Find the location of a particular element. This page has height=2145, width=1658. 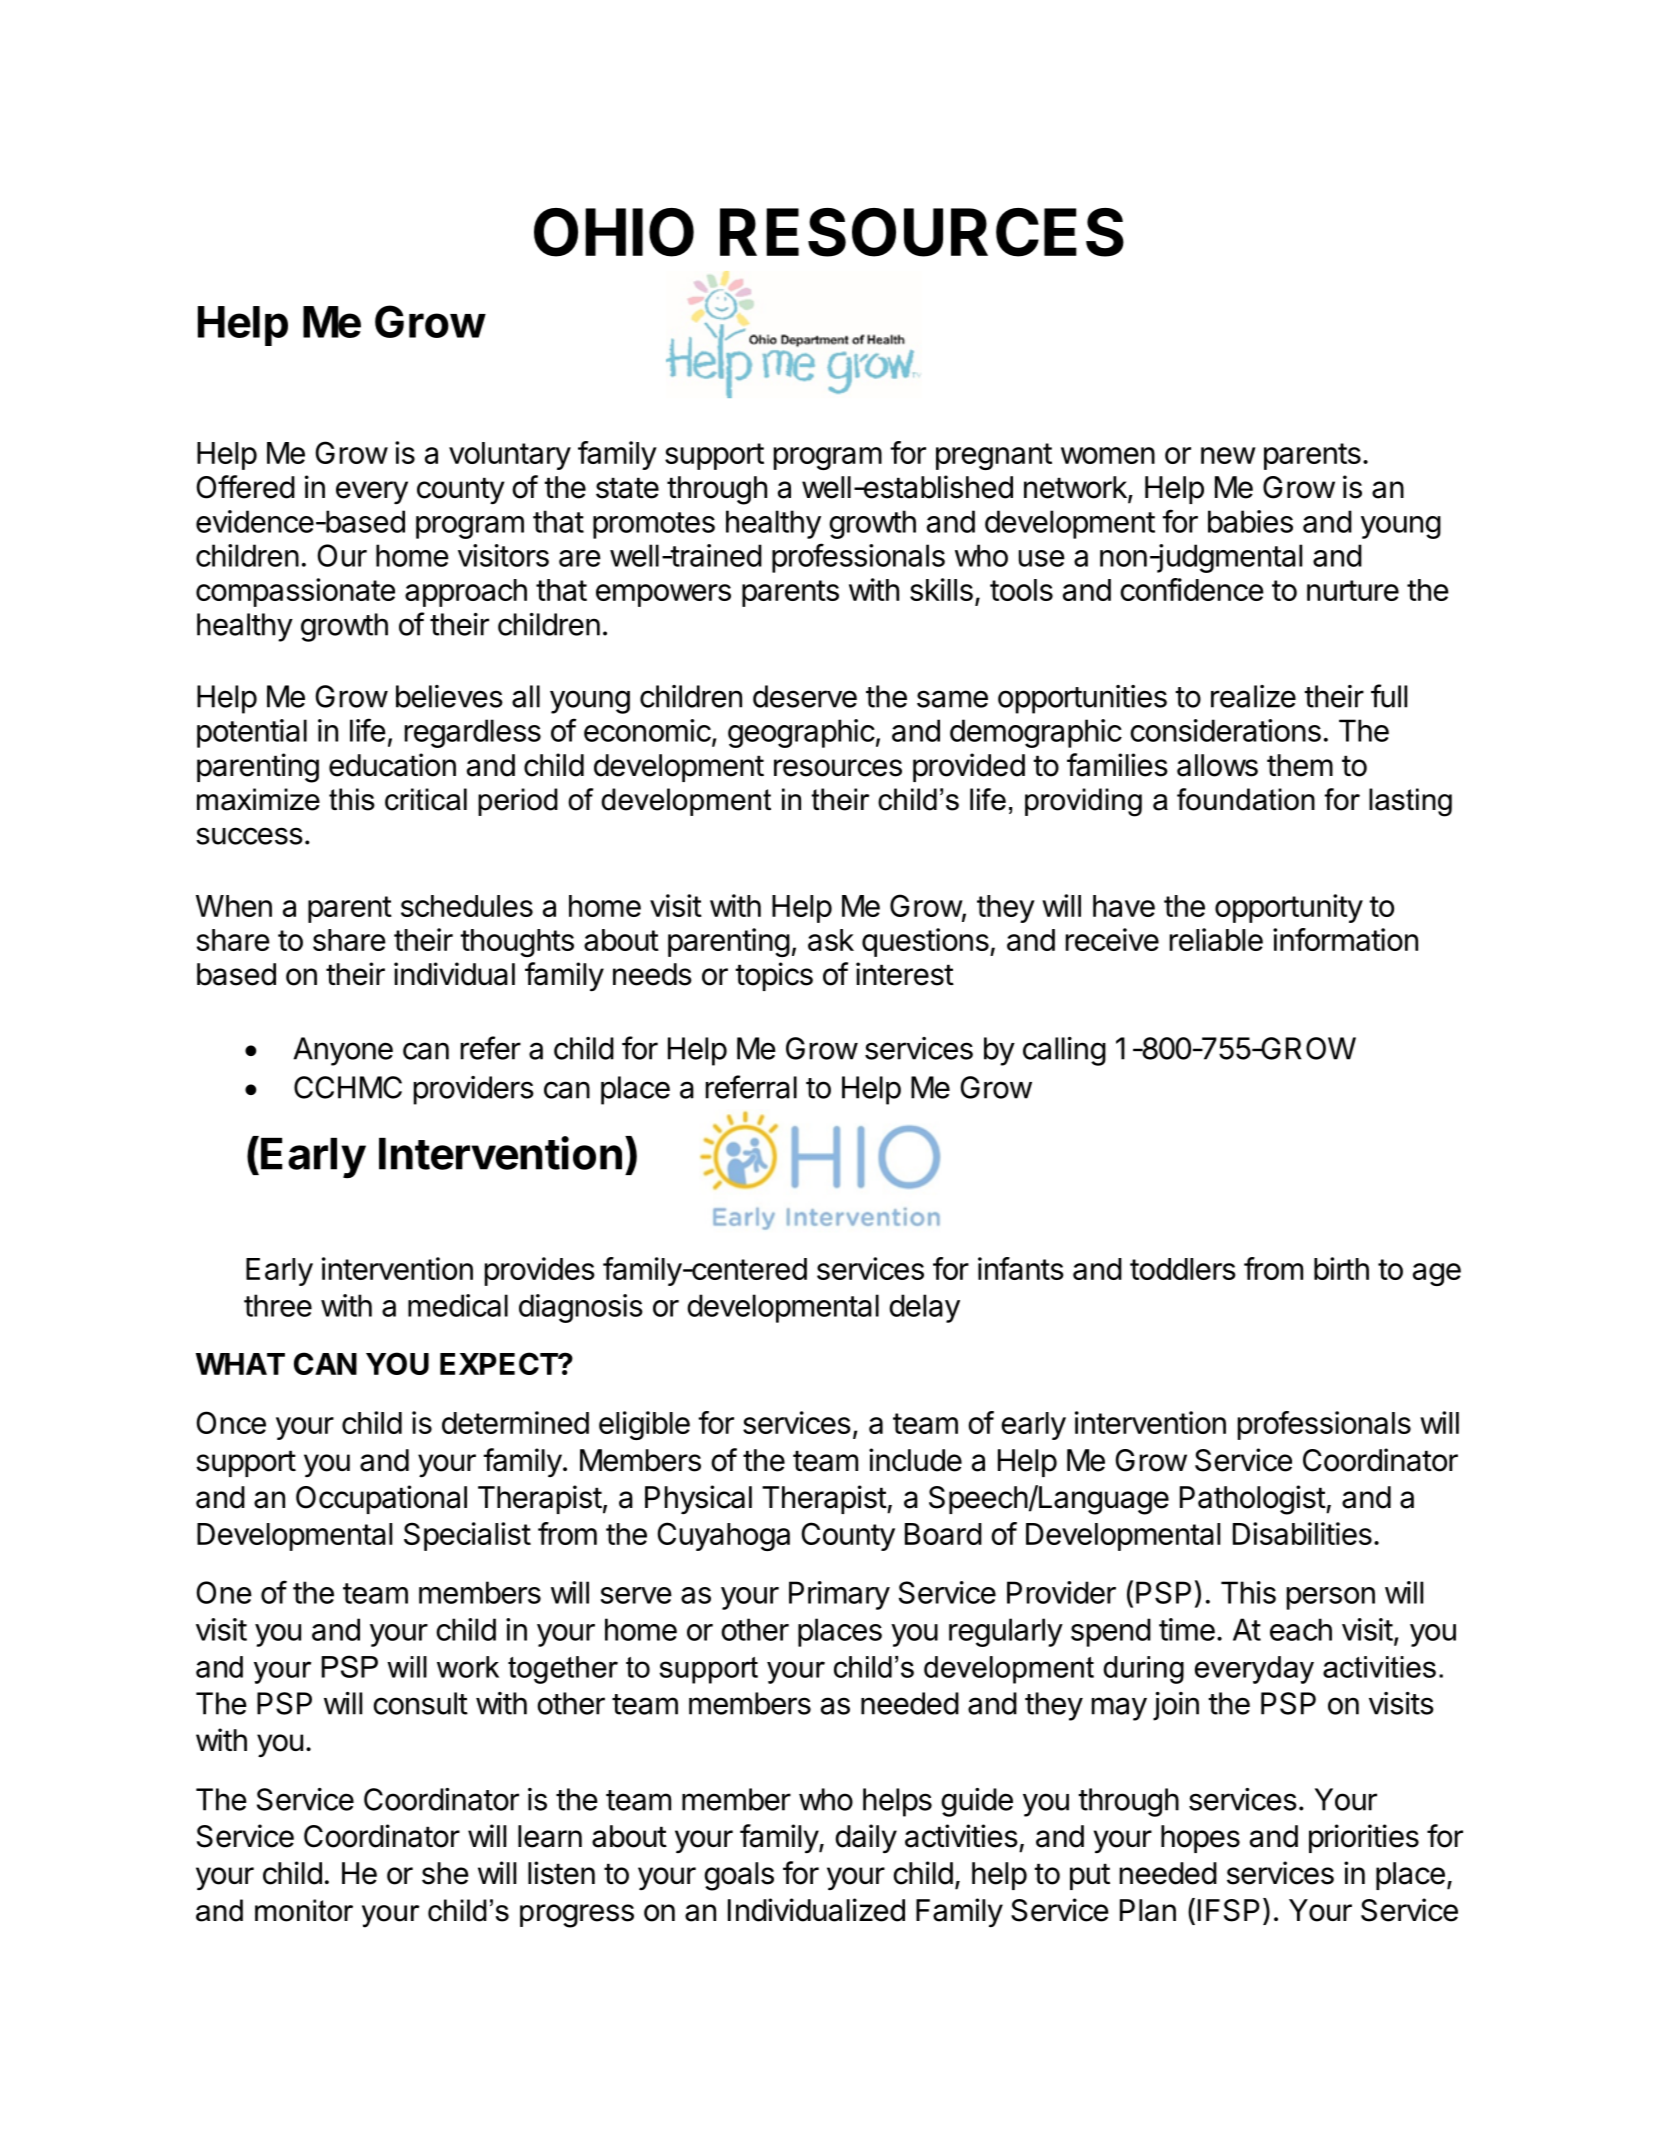

Occupational is located at coordinates (381, 1499).
